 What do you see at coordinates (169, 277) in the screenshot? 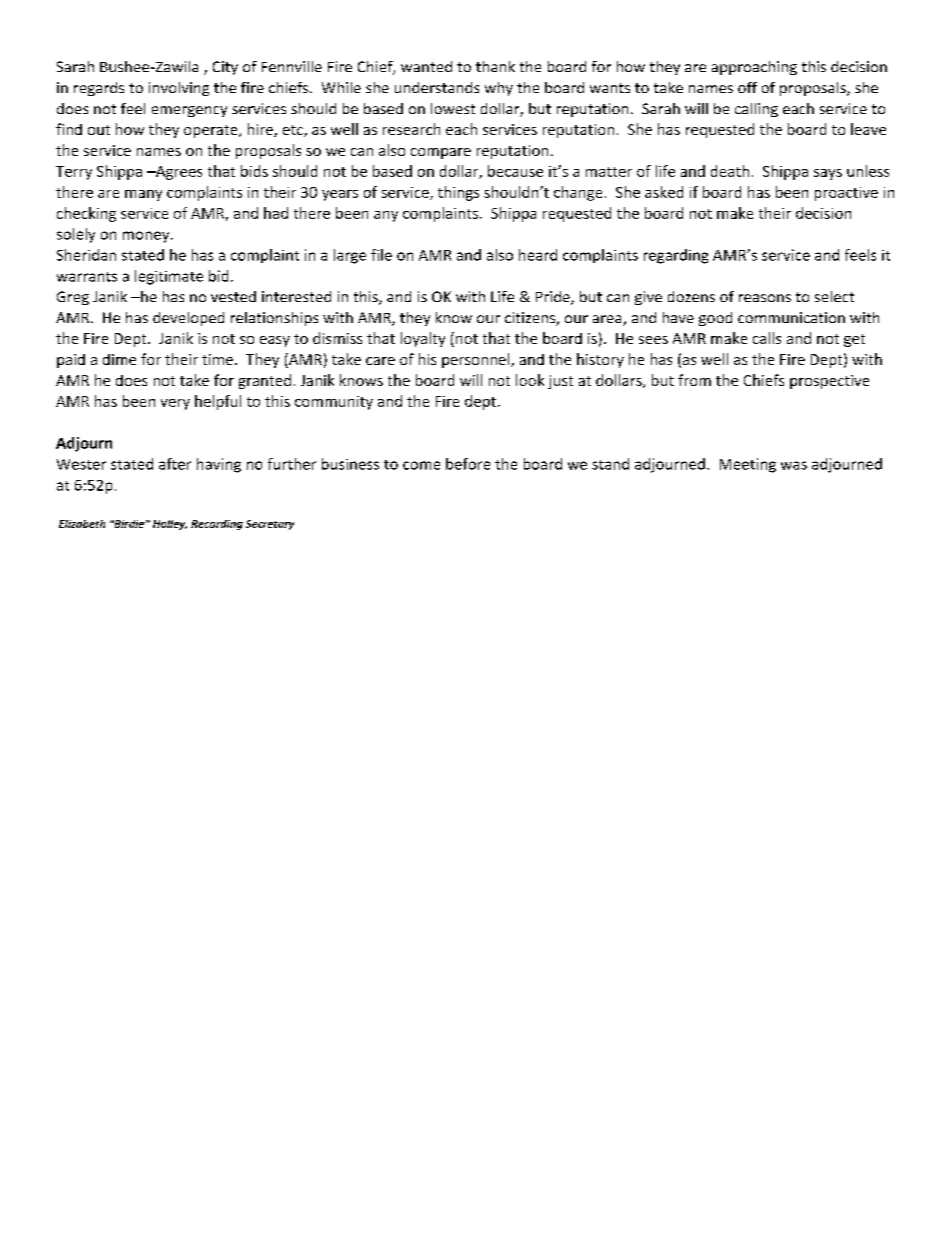
I see `legitimate` at bounding box center [169, 277].
